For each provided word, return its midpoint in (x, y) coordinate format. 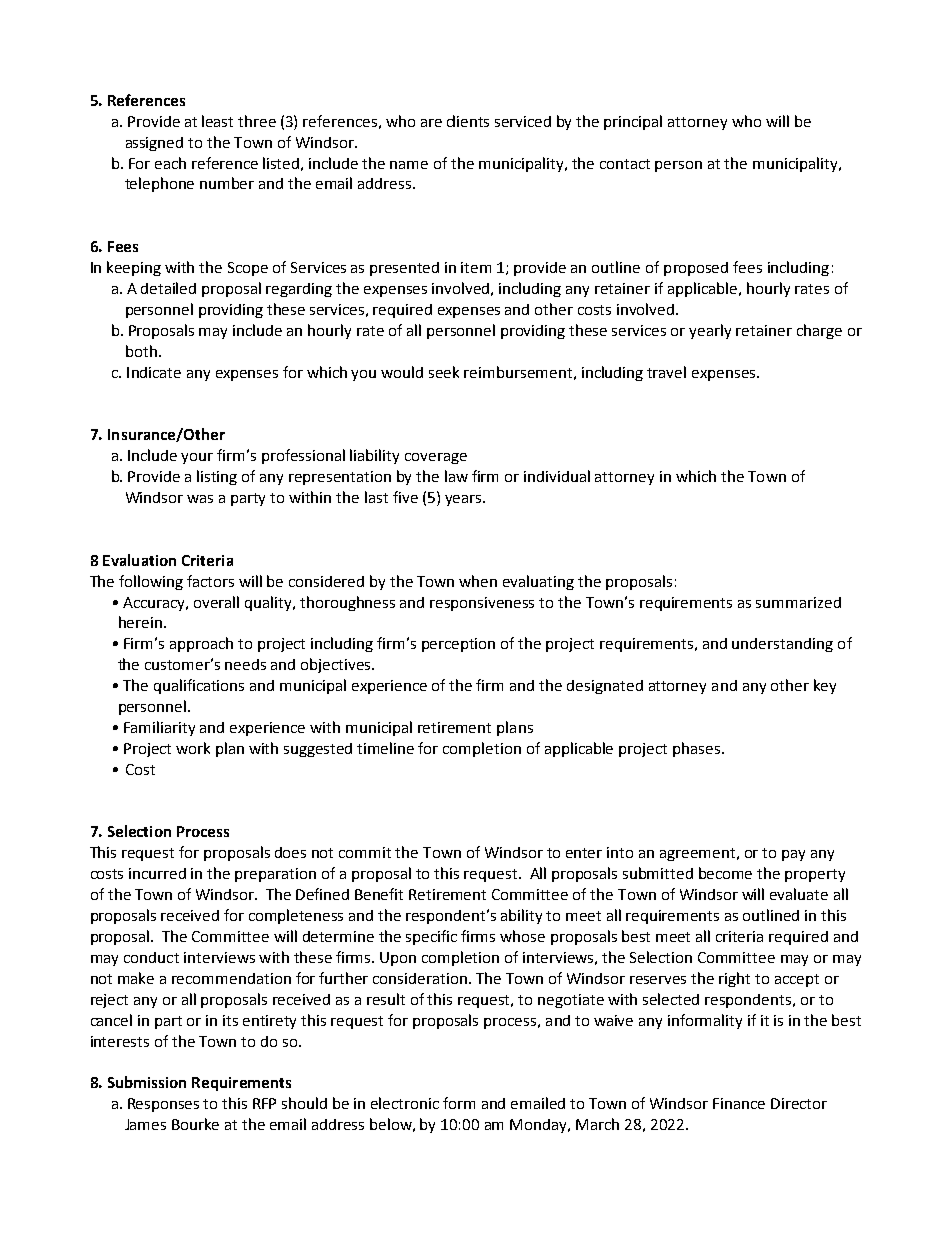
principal (633, 122)
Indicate (154, 372)
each (170, 163)
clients (468, 121)
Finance (739, 1103)
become (725, 873)
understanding (782, 645)
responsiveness (482, 604)
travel (666, 372)
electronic (405, 1103)
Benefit (379, 894)
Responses (163, 1105)
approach (201, 644)
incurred (157, 873)
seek (444, 372)
